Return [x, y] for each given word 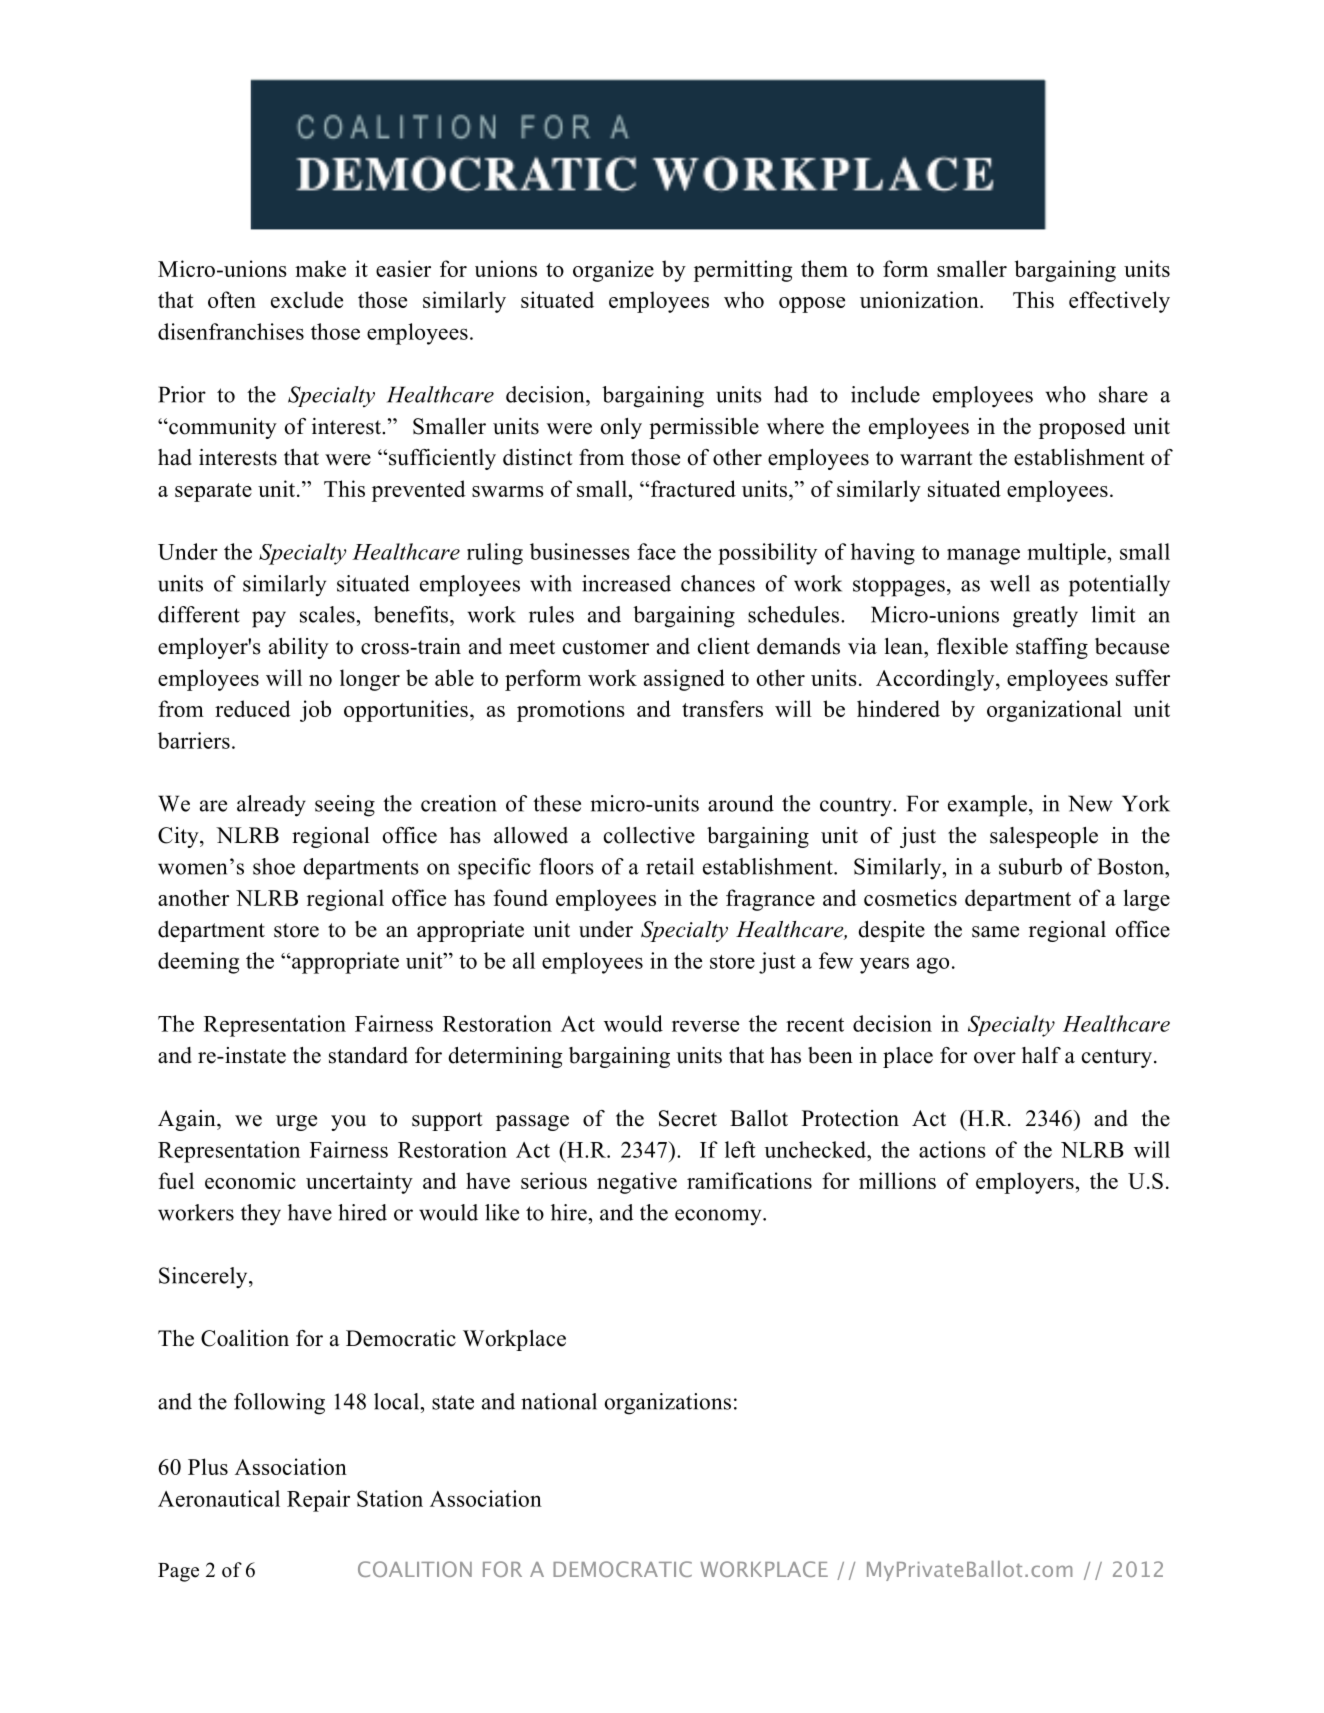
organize [613, 271]
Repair [318, 1501]
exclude [307, 299]
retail [670, 866]
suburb [1030, 866]
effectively [1119, 302]
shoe [274, 866]
